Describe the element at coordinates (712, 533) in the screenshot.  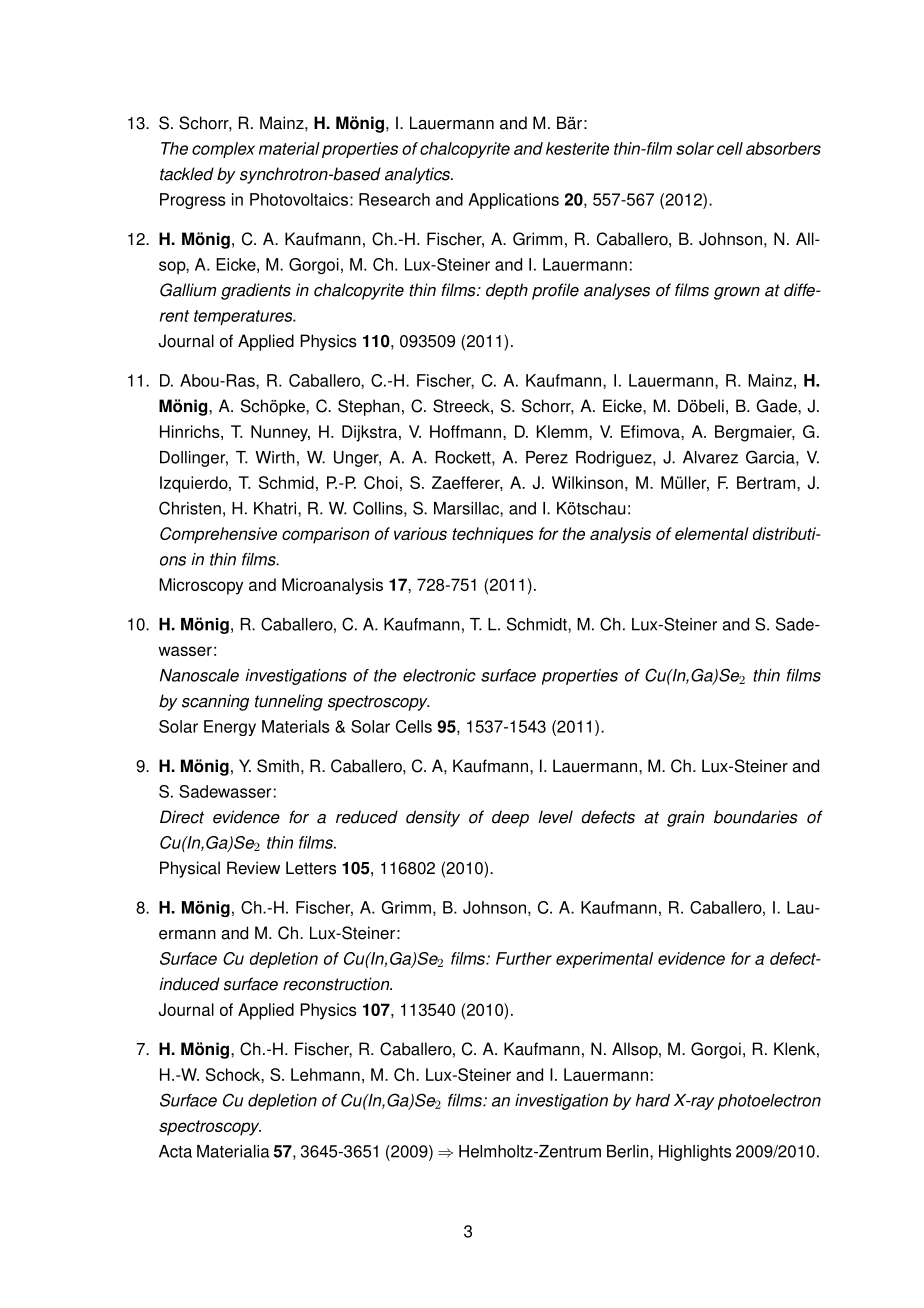
I see `elemental` at that location.
